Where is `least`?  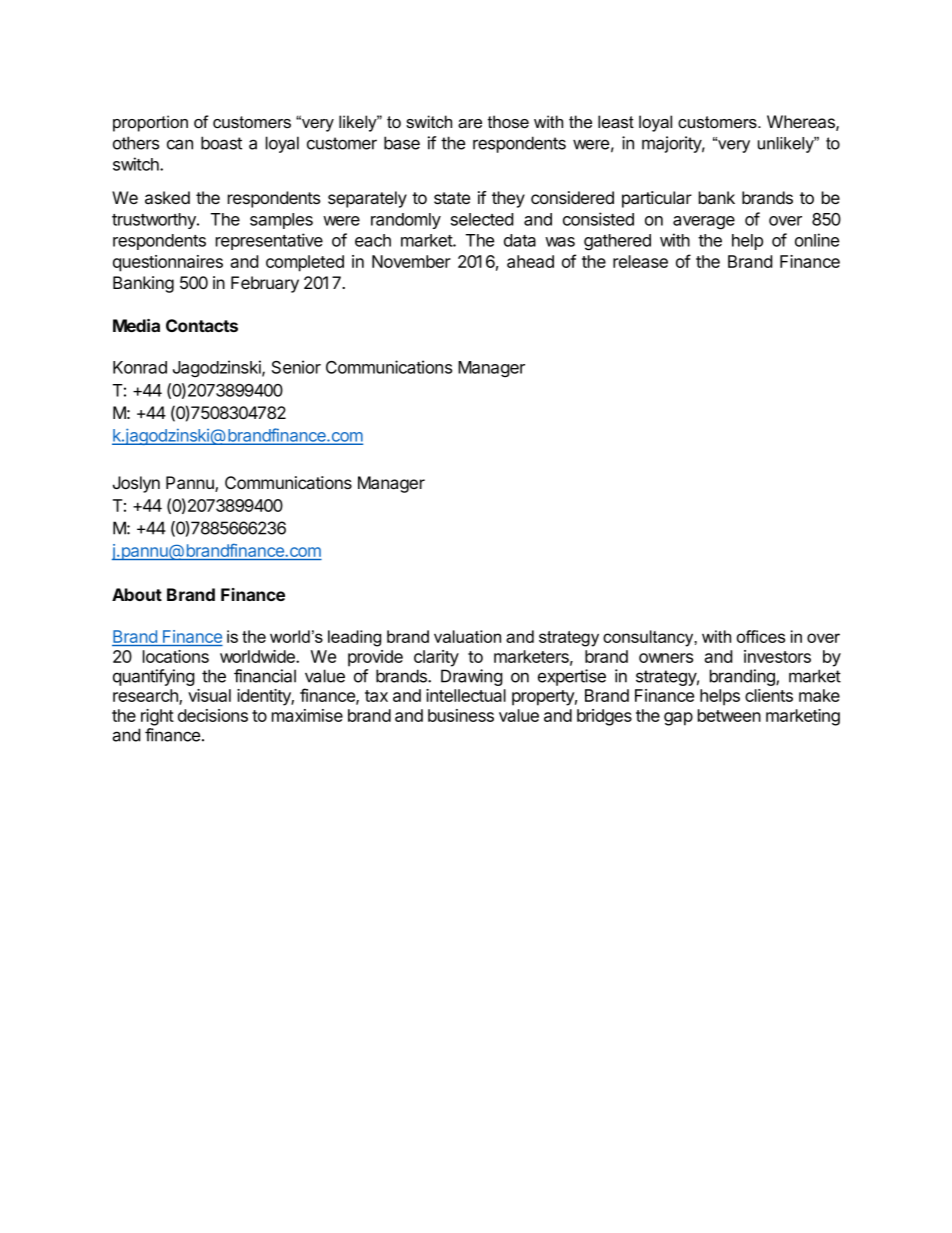 least is located at coordinates (616, 122).
